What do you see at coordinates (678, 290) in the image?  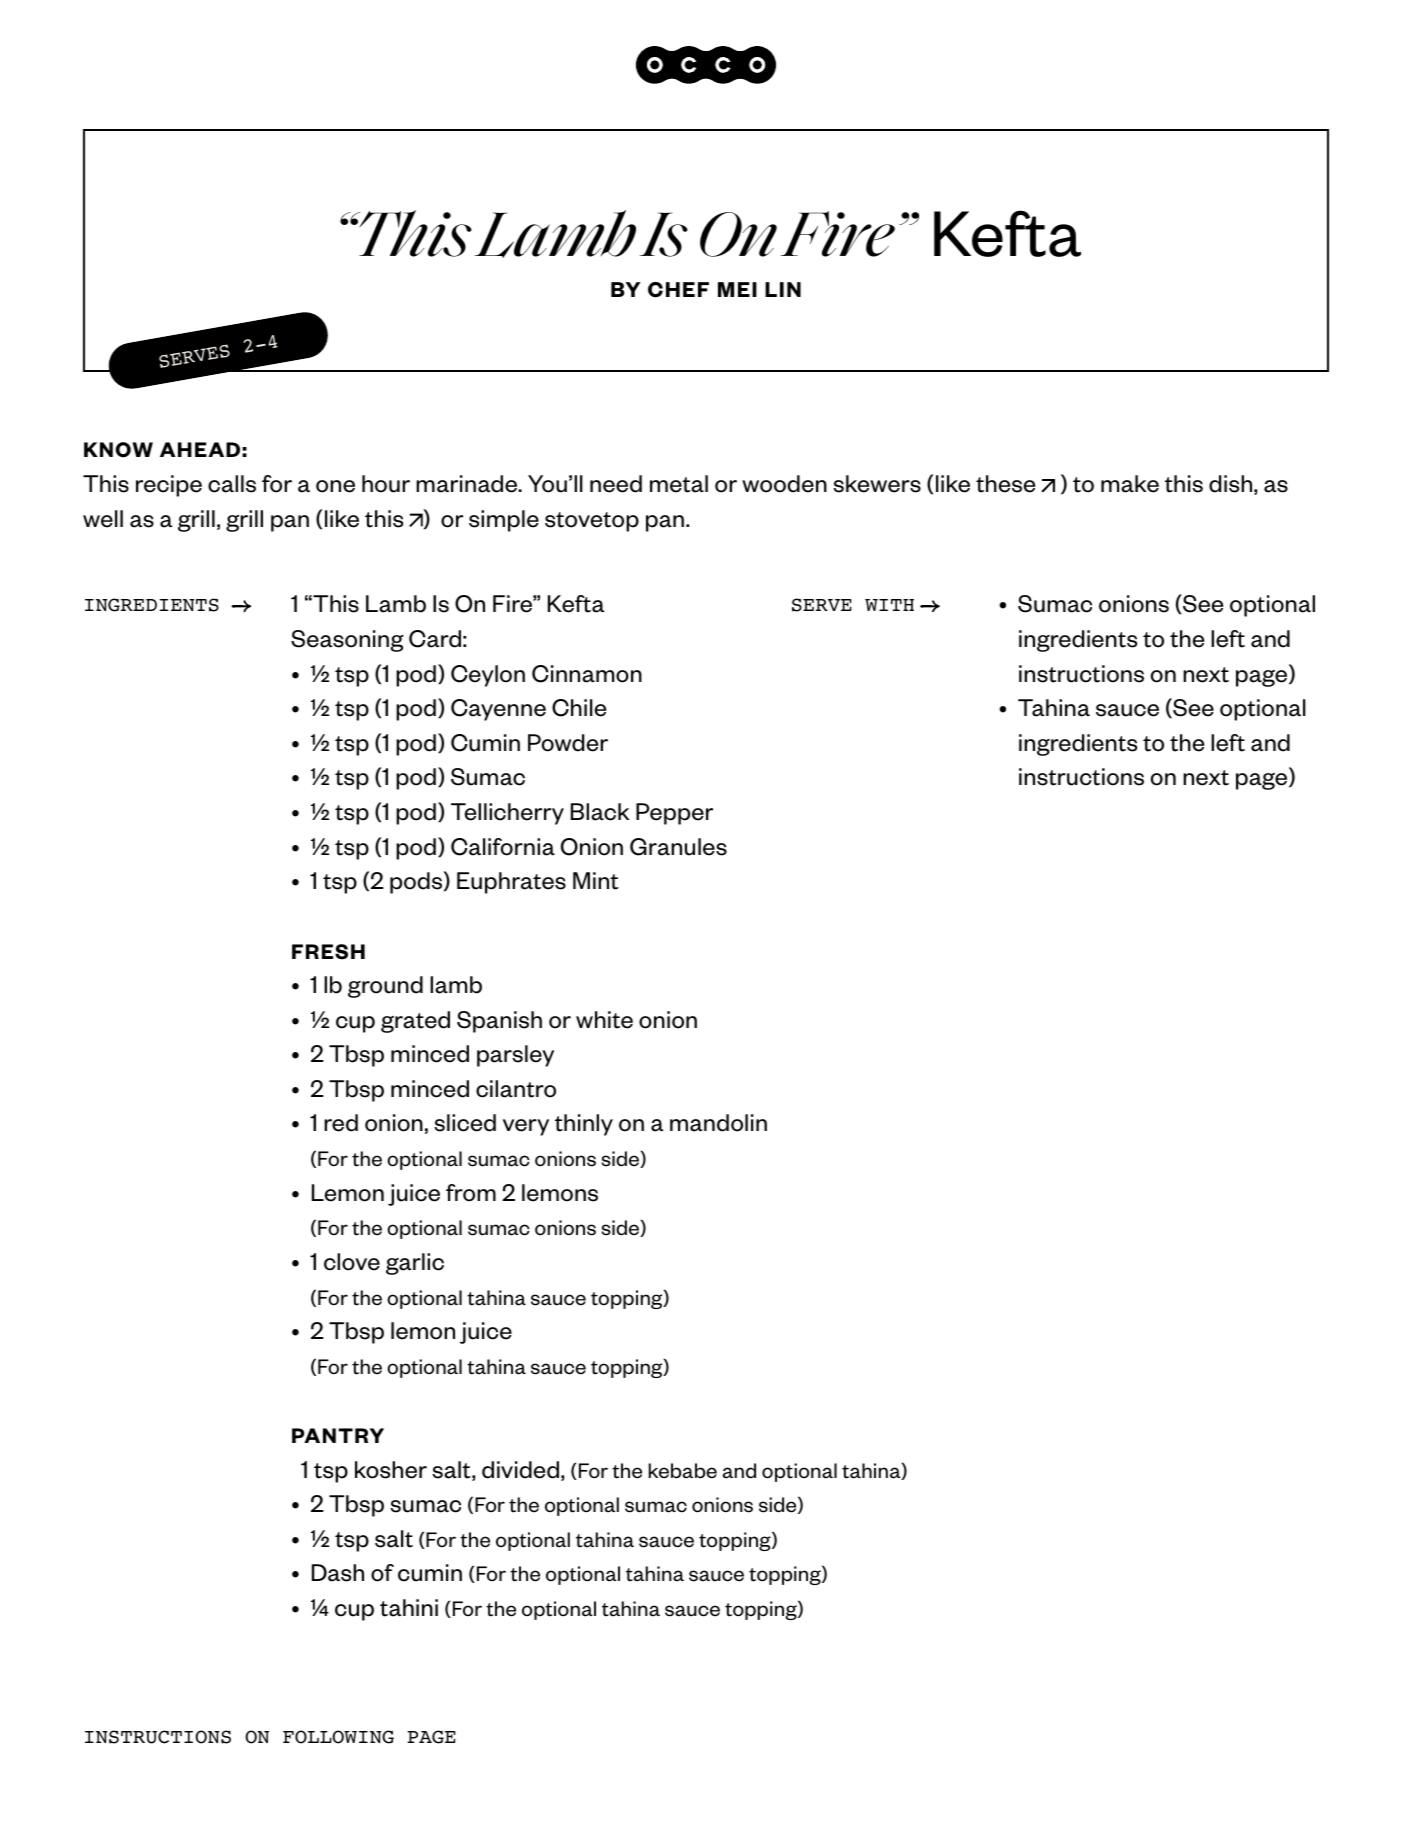 I see `CHEF` at bounding box center [678, 290].
